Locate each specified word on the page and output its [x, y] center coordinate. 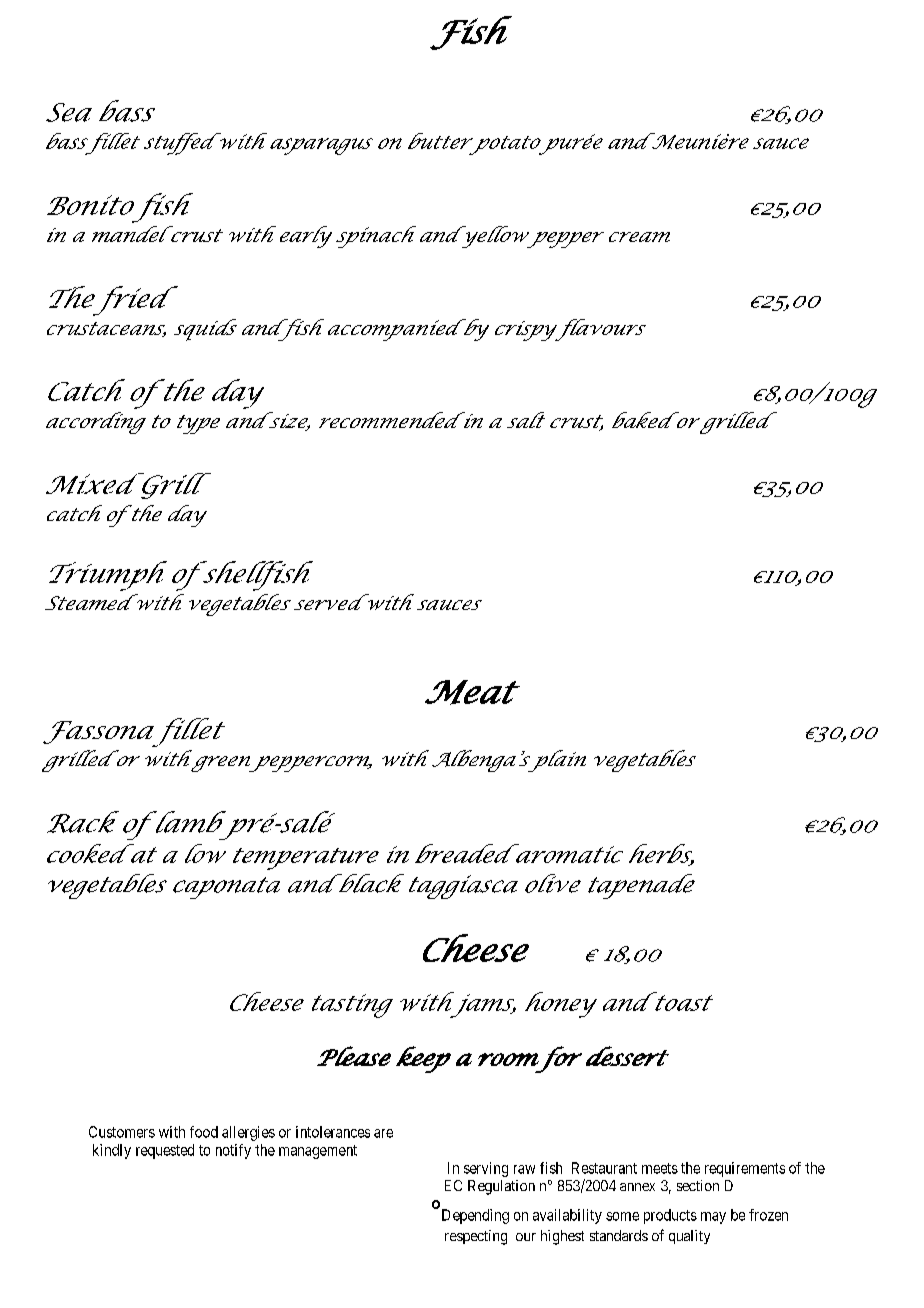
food [204, 1132]
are [383, 1133]
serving [486, 1169]
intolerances [333, 1132]
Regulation [501, 1187]
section [698, 1185]
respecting [476, 1237]
